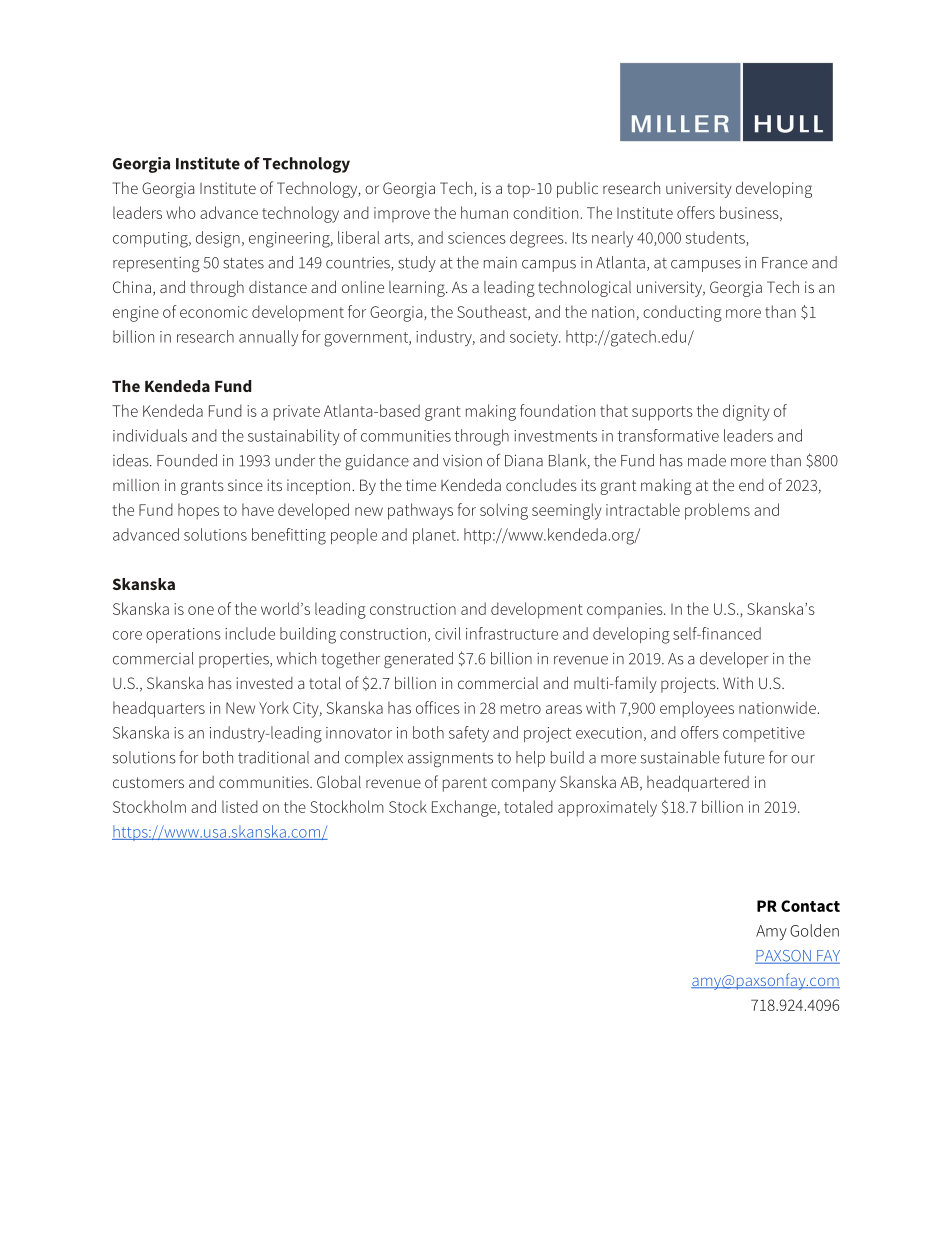 The width and height of the screenshot is (952, 1233). What do you see at coordinates (235, 660) in the screenshot?
I see `properties` at bounding box center [235, 660].
